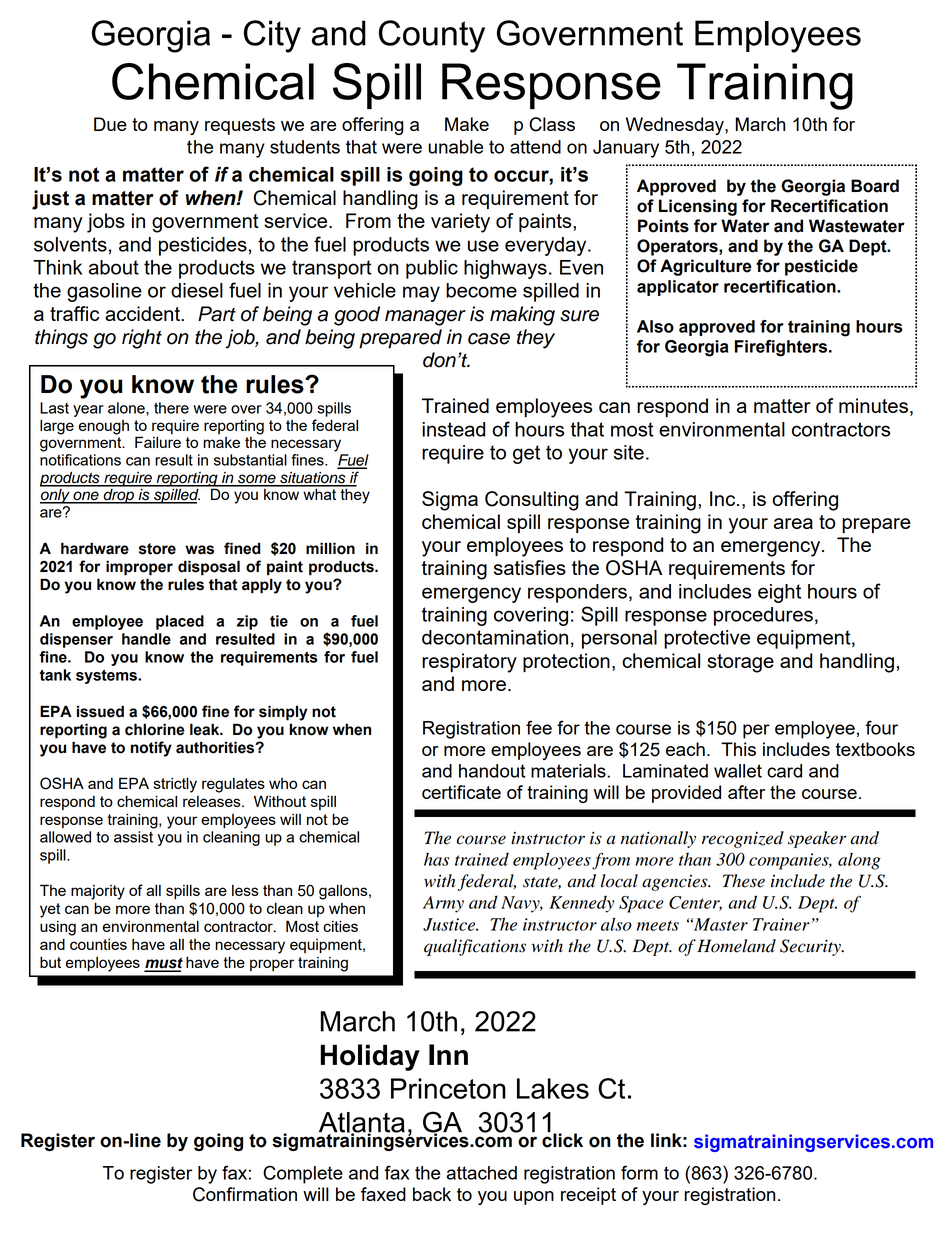 The height and width of the screenshot is (1233, 952). I want to click on decontamination, so click(495, 637).
